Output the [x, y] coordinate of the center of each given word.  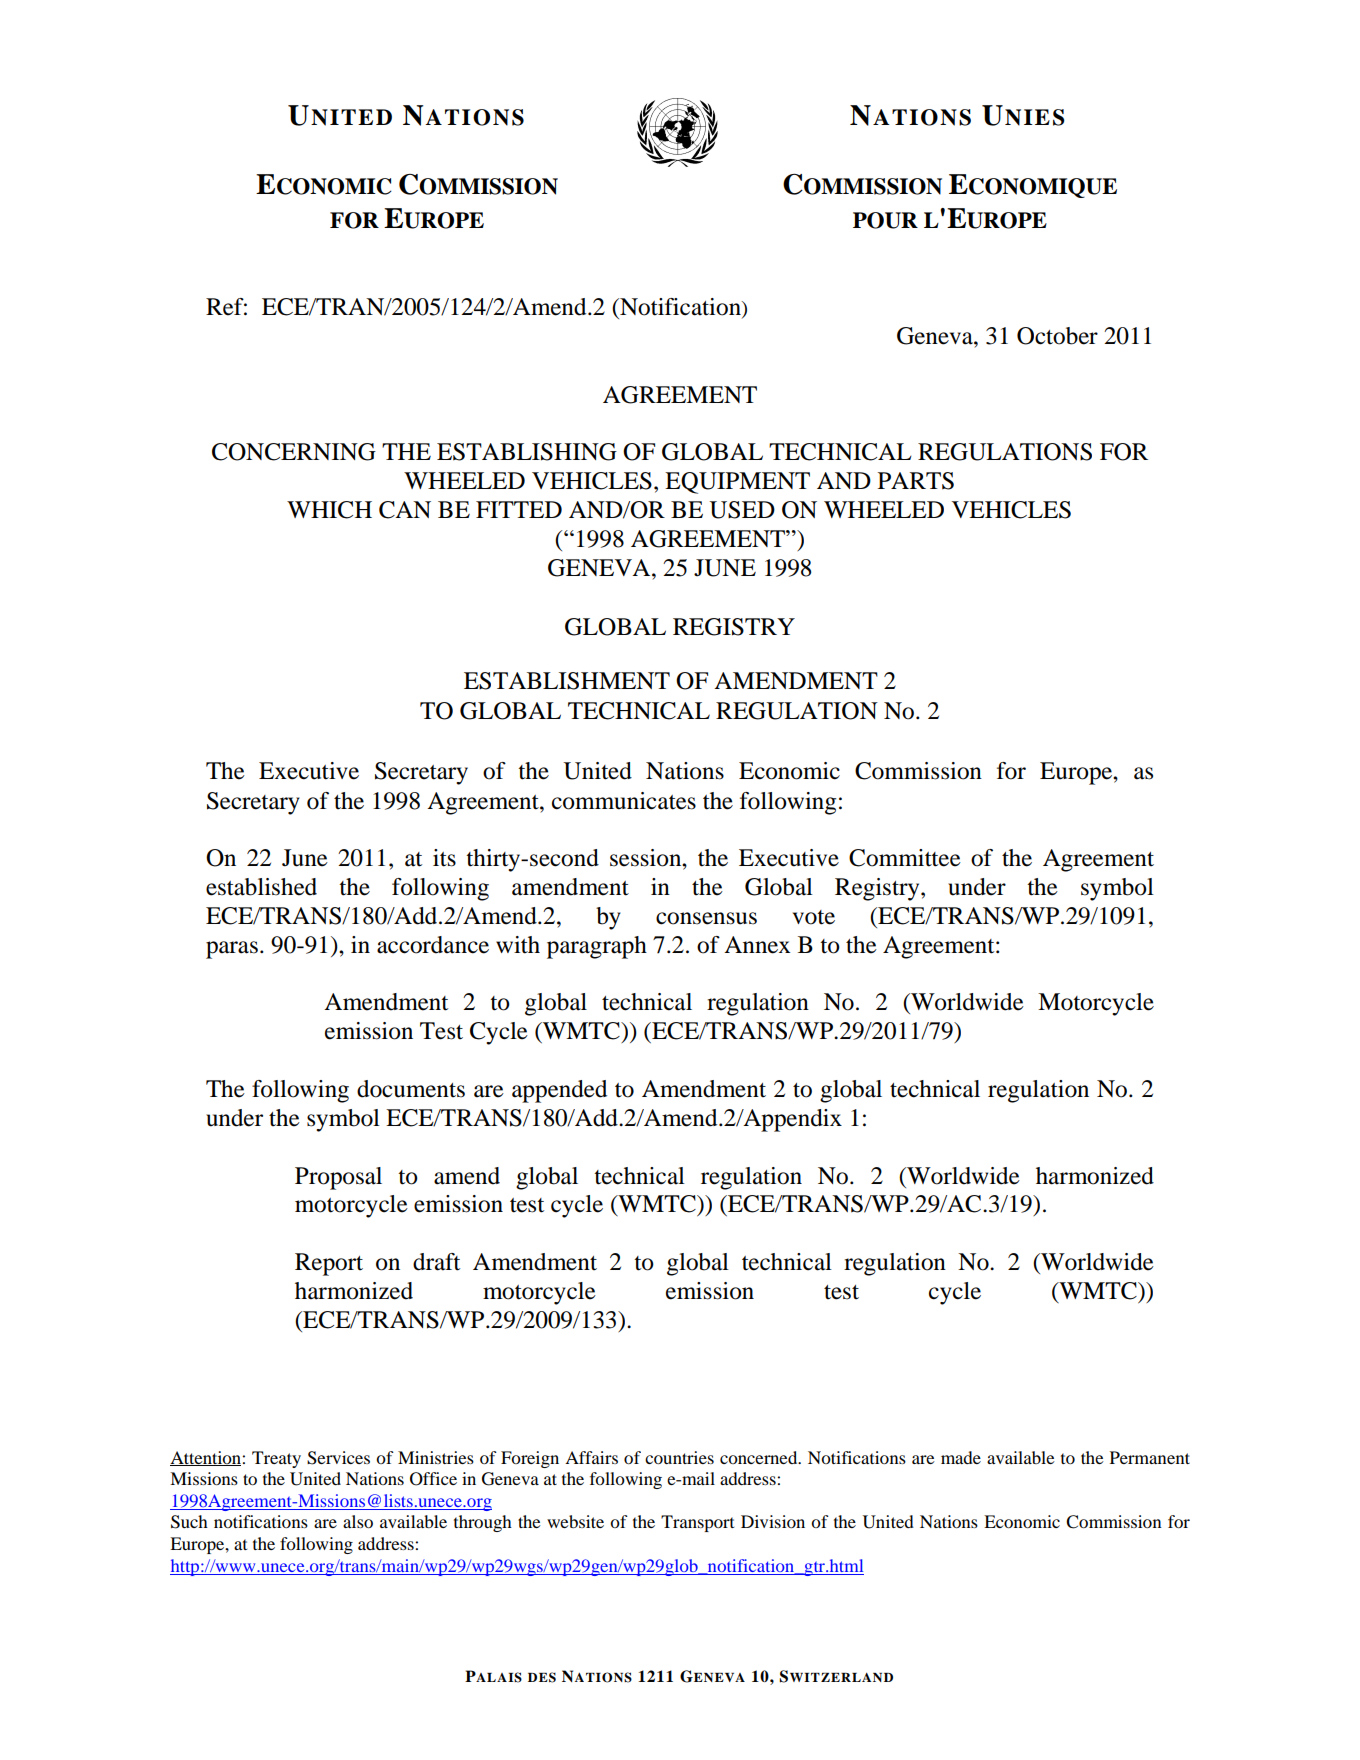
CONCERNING [294, 452]
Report [329, 1264]
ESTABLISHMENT [567, 681]
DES [542, 1677]
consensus [706, 918]
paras [232, 950]
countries [679, 1457]
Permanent [1150, 1457]
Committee [905, 858]
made [961, 1457]
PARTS [916, 481]
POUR [885, 220]
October [1057, 336]
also [358, 1521]
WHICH [329, 510]
